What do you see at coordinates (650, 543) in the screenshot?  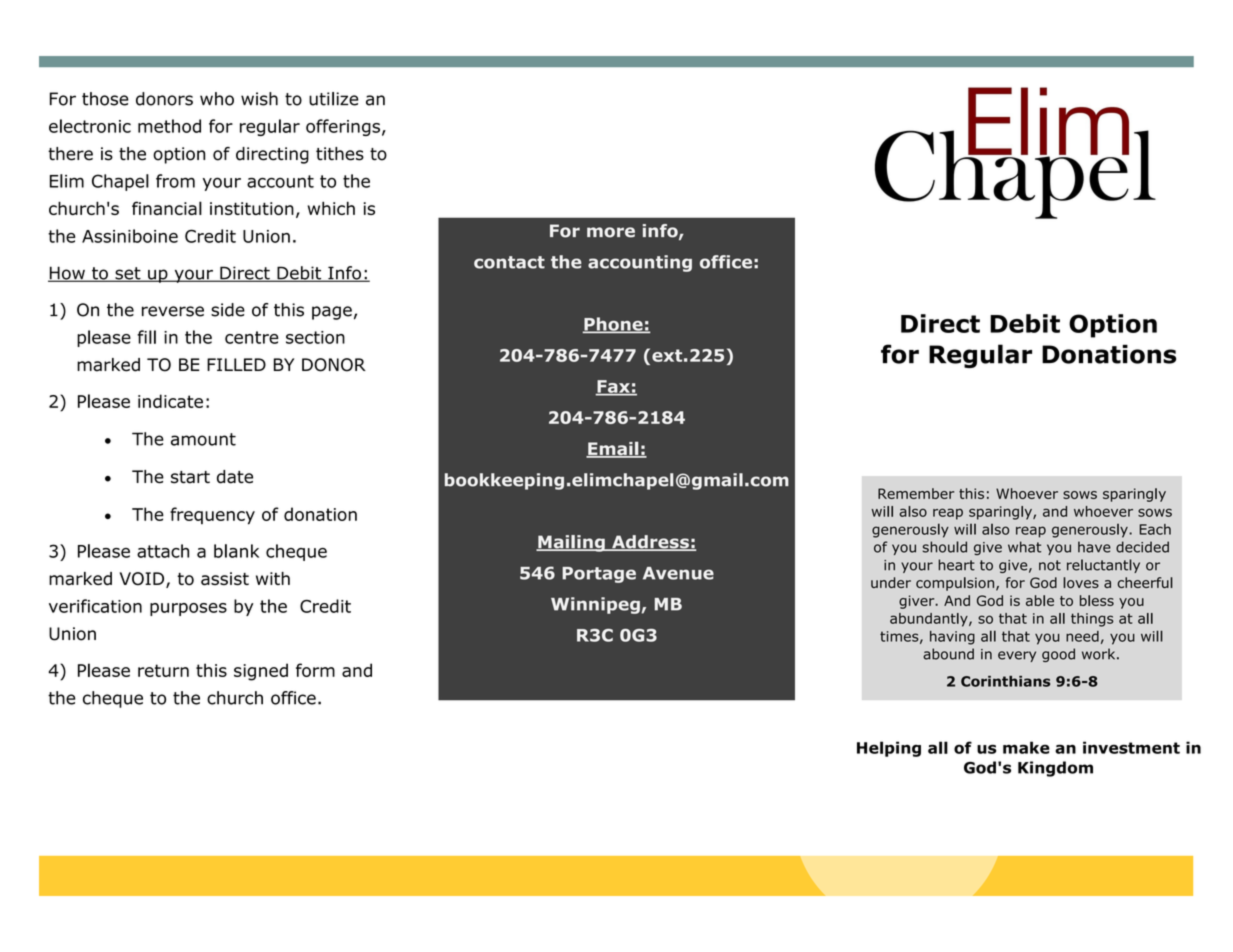 I see `Address` at bounding box center [650, 543].
